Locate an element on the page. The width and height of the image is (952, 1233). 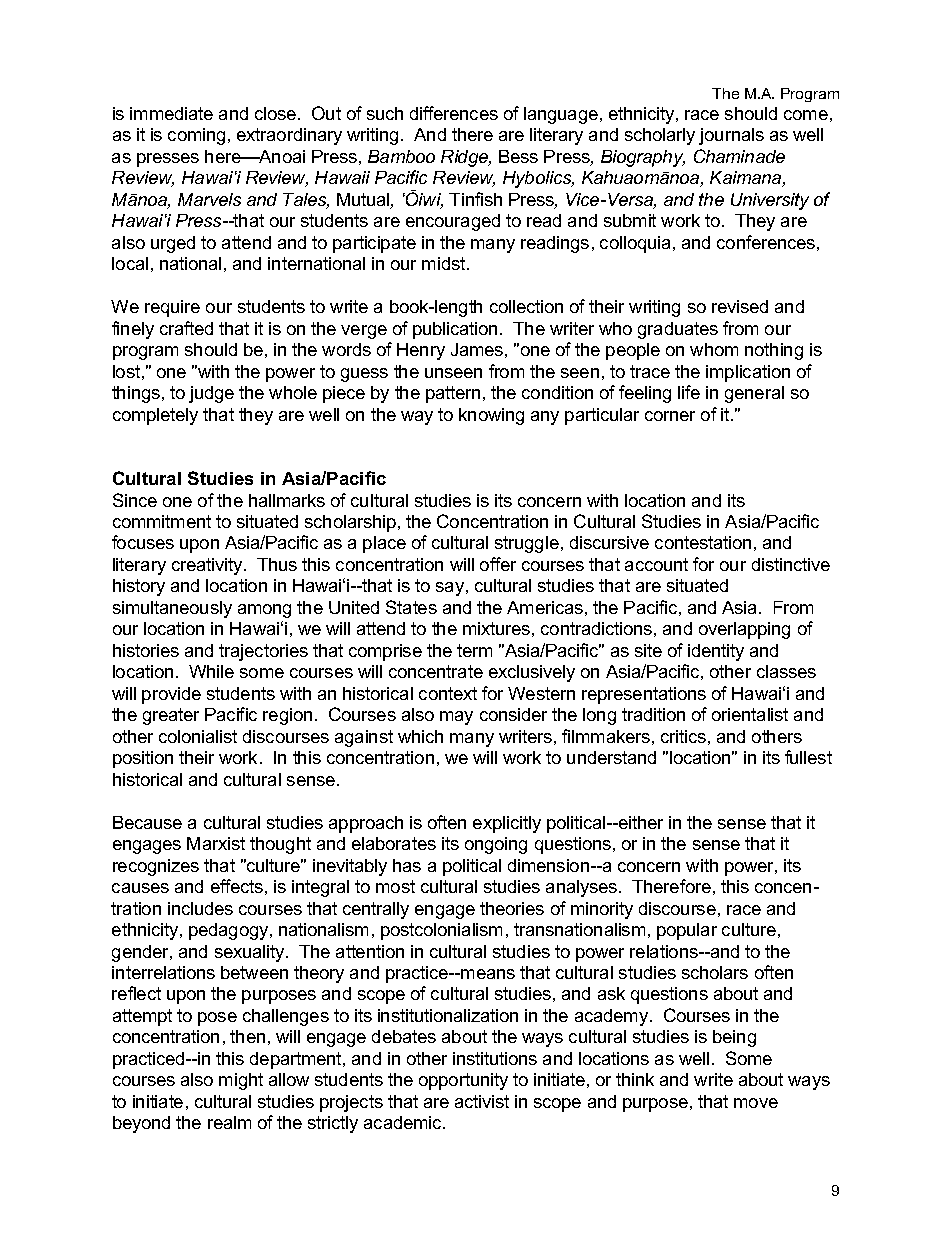
Ridge is located at coordinates (466, 158).
